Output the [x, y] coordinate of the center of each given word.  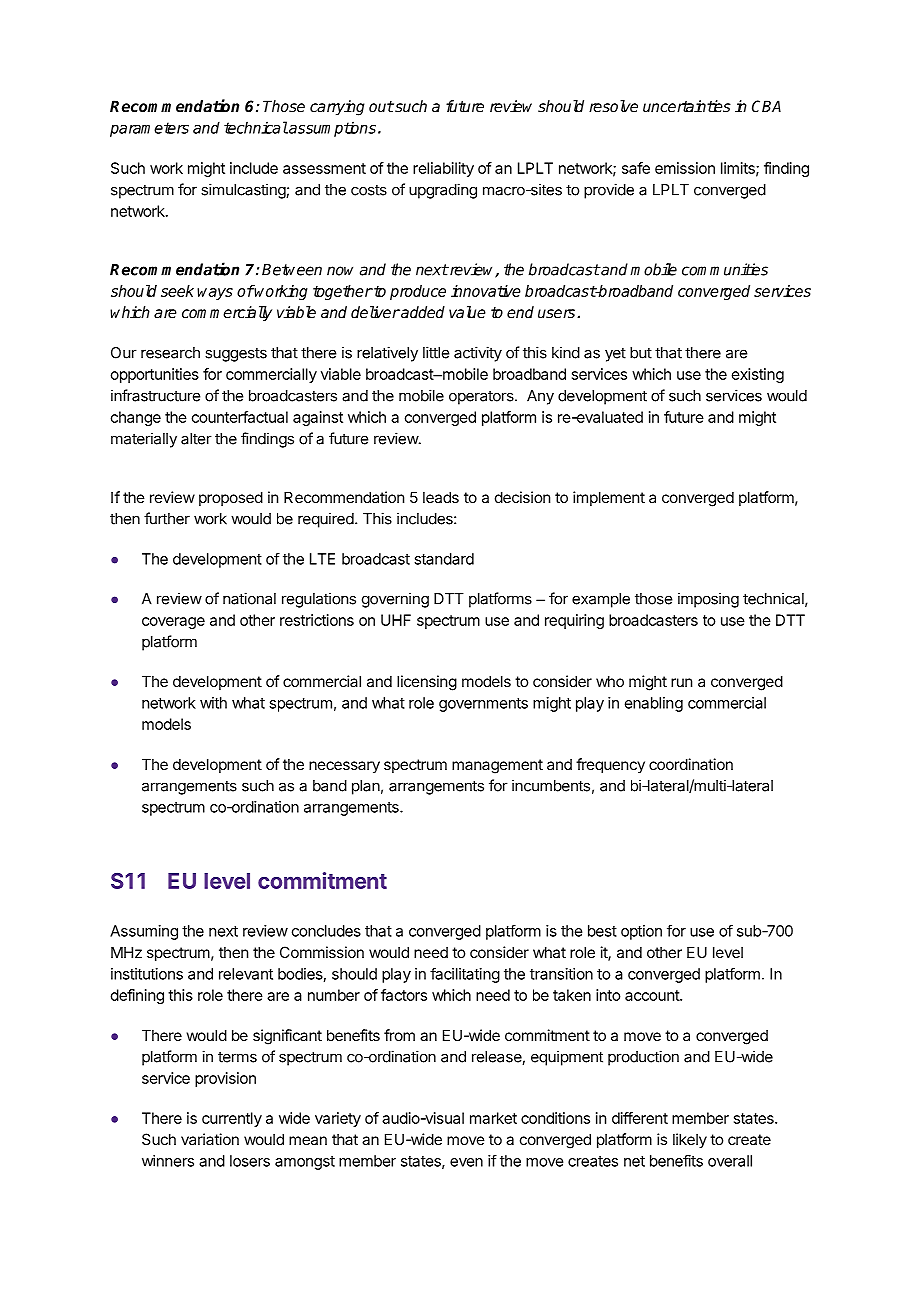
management [497, 766]
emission [685, 168]
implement [609, 498]
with [213, 703]
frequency [610, 765]
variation [210, 1139]
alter [196, 439]
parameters [149, 129]
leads [441, 497]
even [466, 1162]
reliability [443, 169]
